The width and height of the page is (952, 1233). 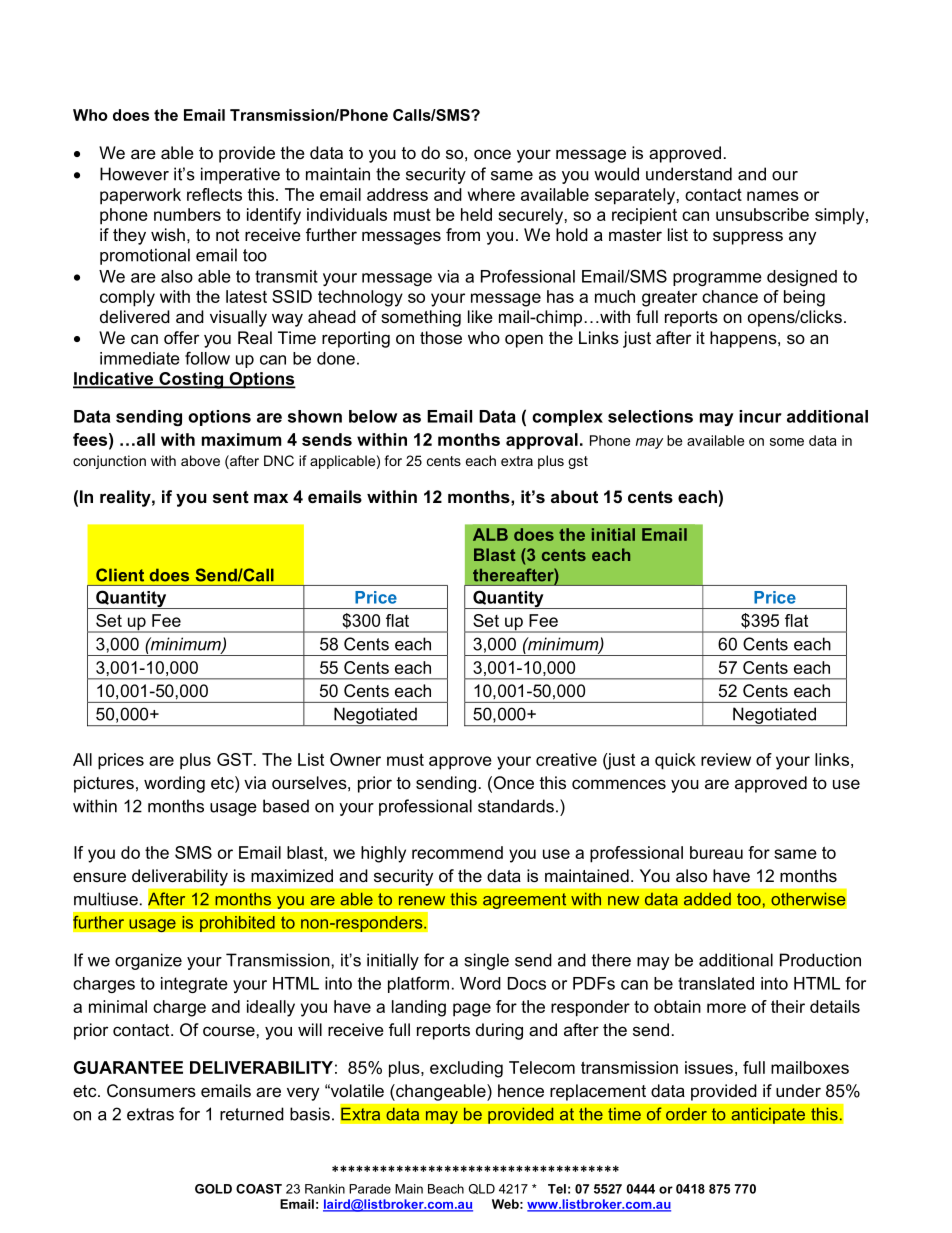 What do you see at coordinates (200, 460) in the page?
I see `above` at bounding box center [200, 460].
